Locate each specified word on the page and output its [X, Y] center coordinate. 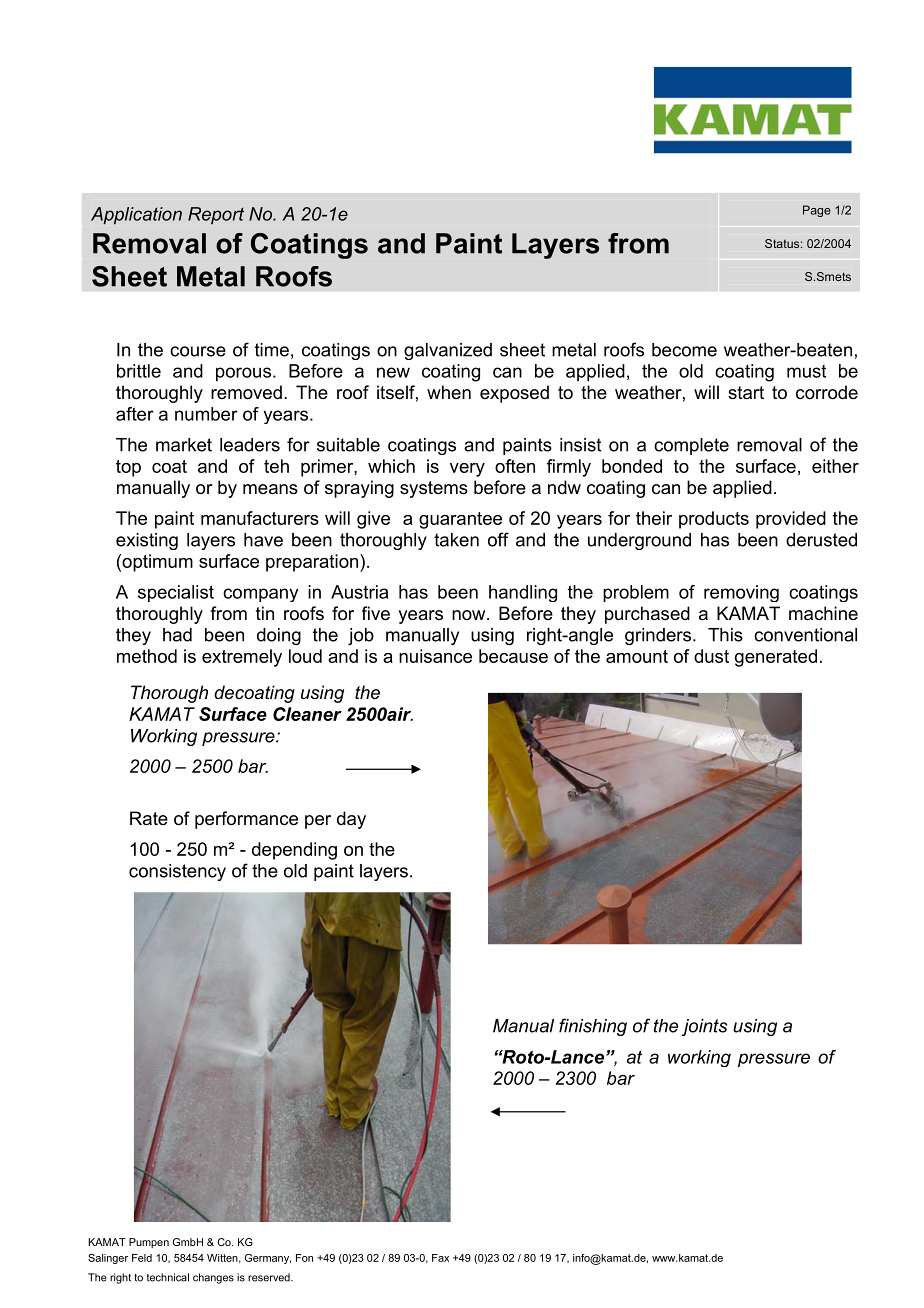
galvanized [448, 351]
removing [741, 593]
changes [213, 1278]
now [470, 615]
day [351, 820]
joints [704, 1027]
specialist [176, 593]
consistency [177, 872]
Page [817, 211]
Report [216, 215]
